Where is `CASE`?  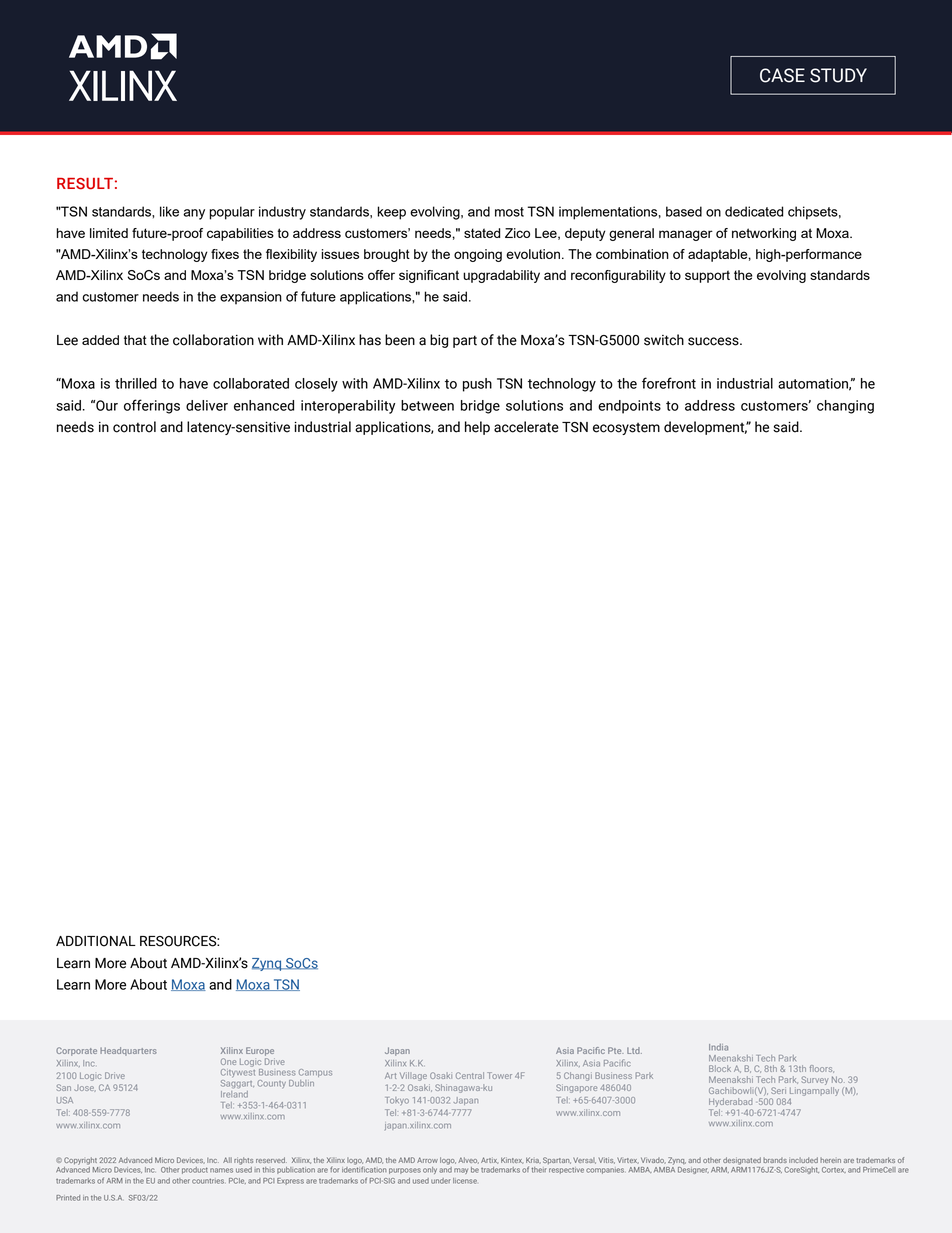
CASE is located at coordinates (782, 75).
